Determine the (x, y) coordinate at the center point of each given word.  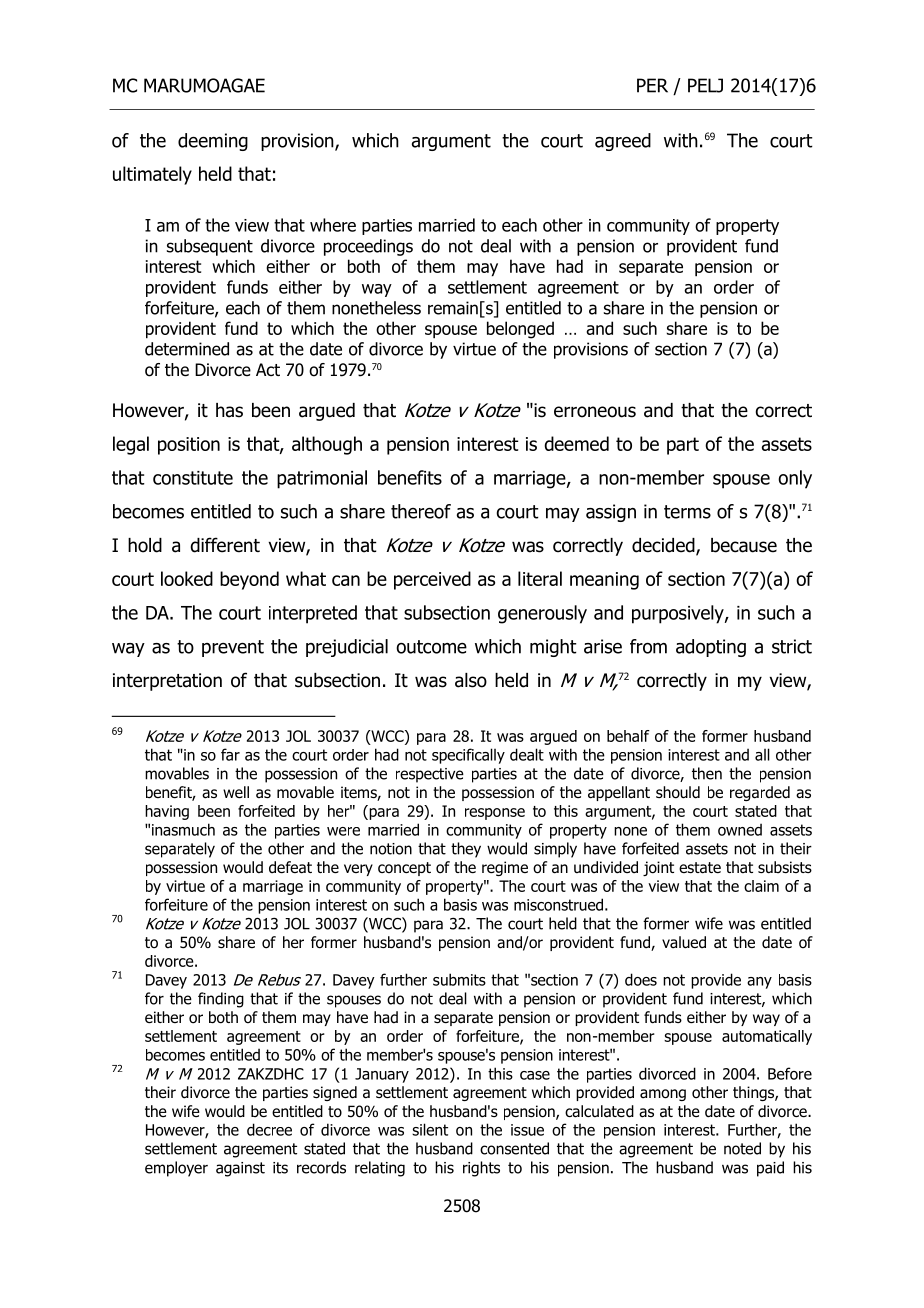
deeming (213, 142)
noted (742, 1148)
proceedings (368, 247)
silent (430, 1129)
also (471, 680)
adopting (711, 648)
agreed (623, 142)
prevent (233, 648)
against (240, 1169)
